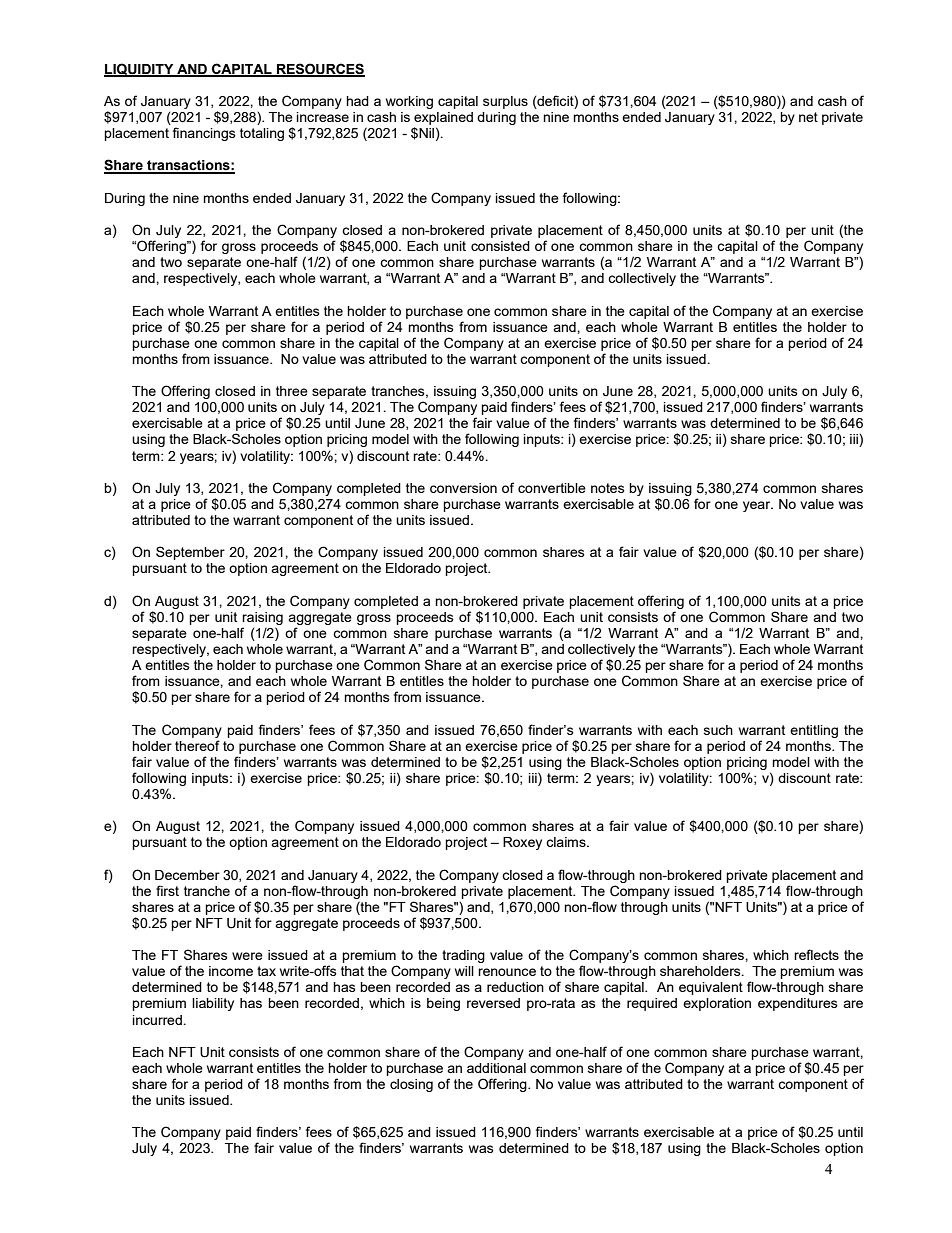  What do you see at coordinates (187, 875) in the image?
I see `December` at bounding box center [187, 875].
